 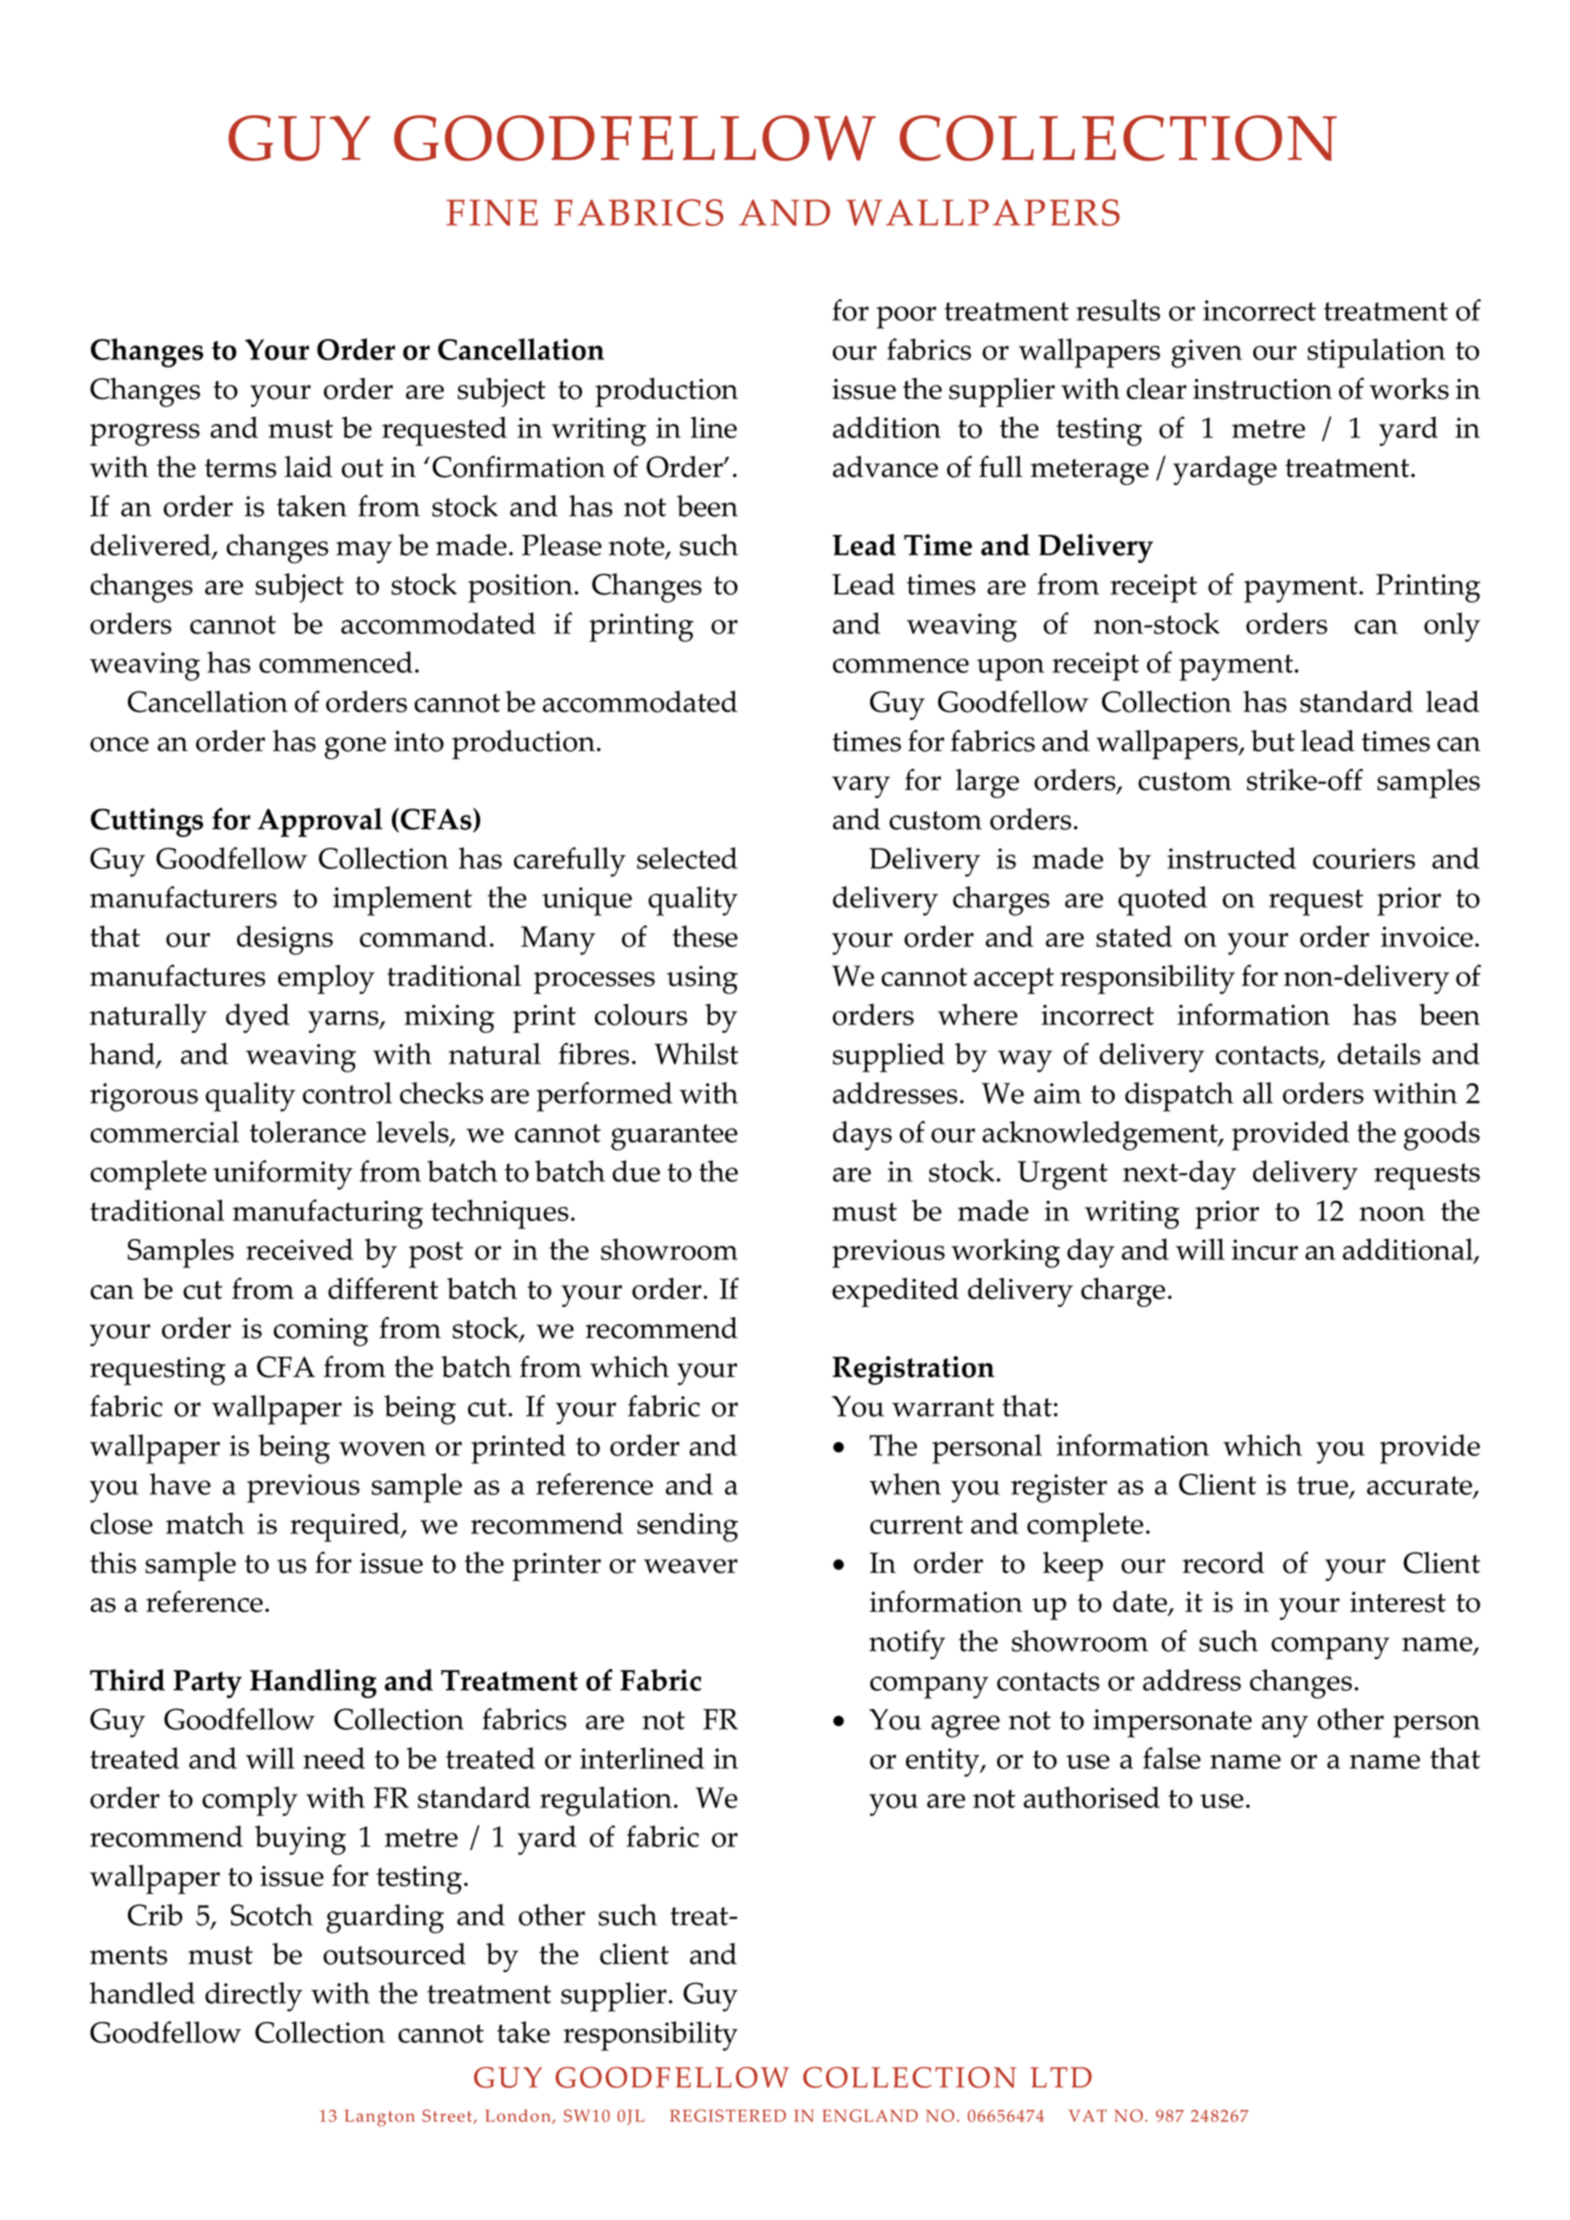 What do you see at coordinates (1088, 2116) in the screenshot?
I see `VAT` at bounding box center [1088, 2116].
